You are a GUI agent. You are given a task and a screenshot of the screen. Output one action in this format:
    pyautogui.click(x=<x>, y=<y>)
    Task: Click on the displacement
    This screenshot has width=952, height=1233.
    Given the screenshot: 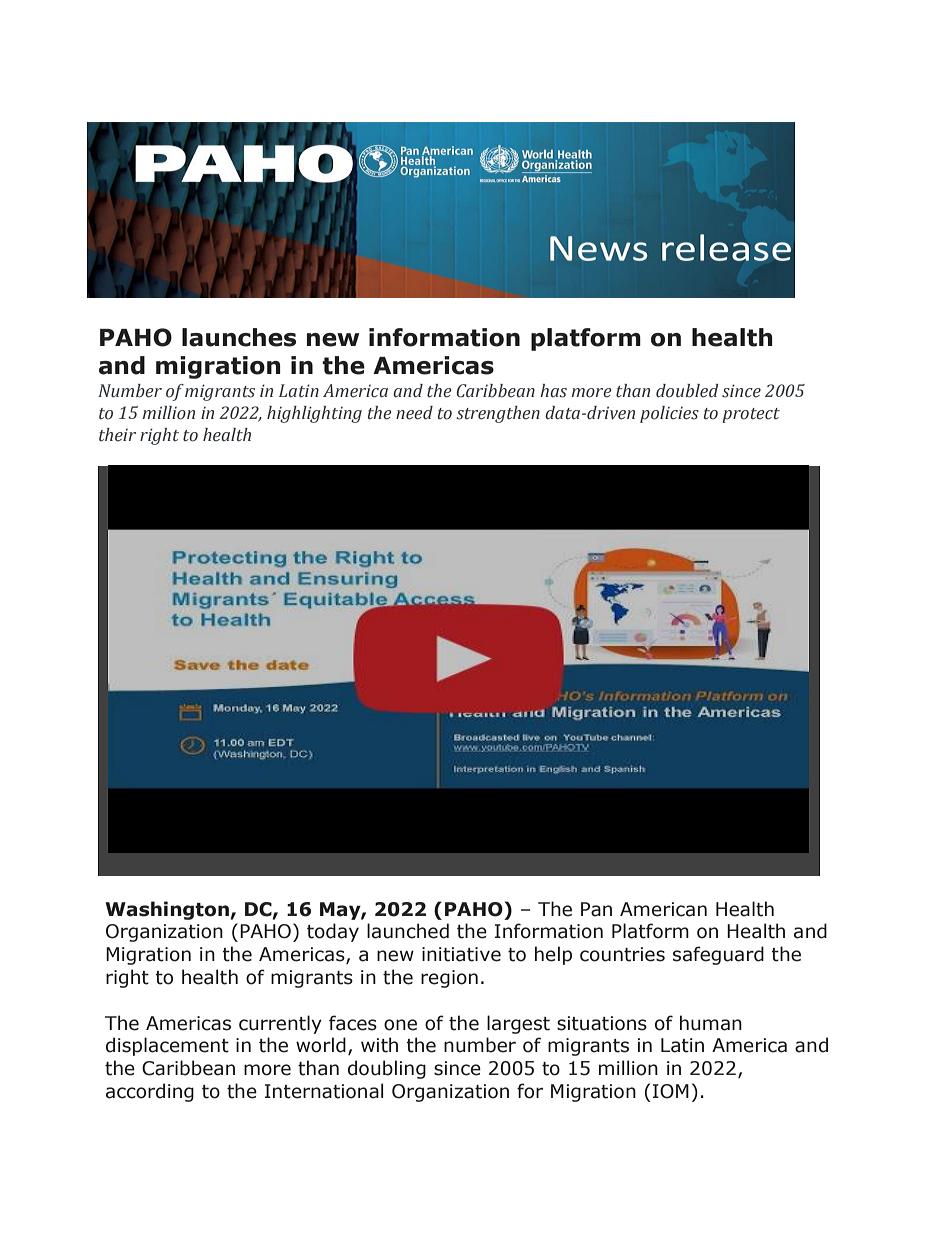 What is the action you would take?
    pyautogui.click(x=167, y=1046)
